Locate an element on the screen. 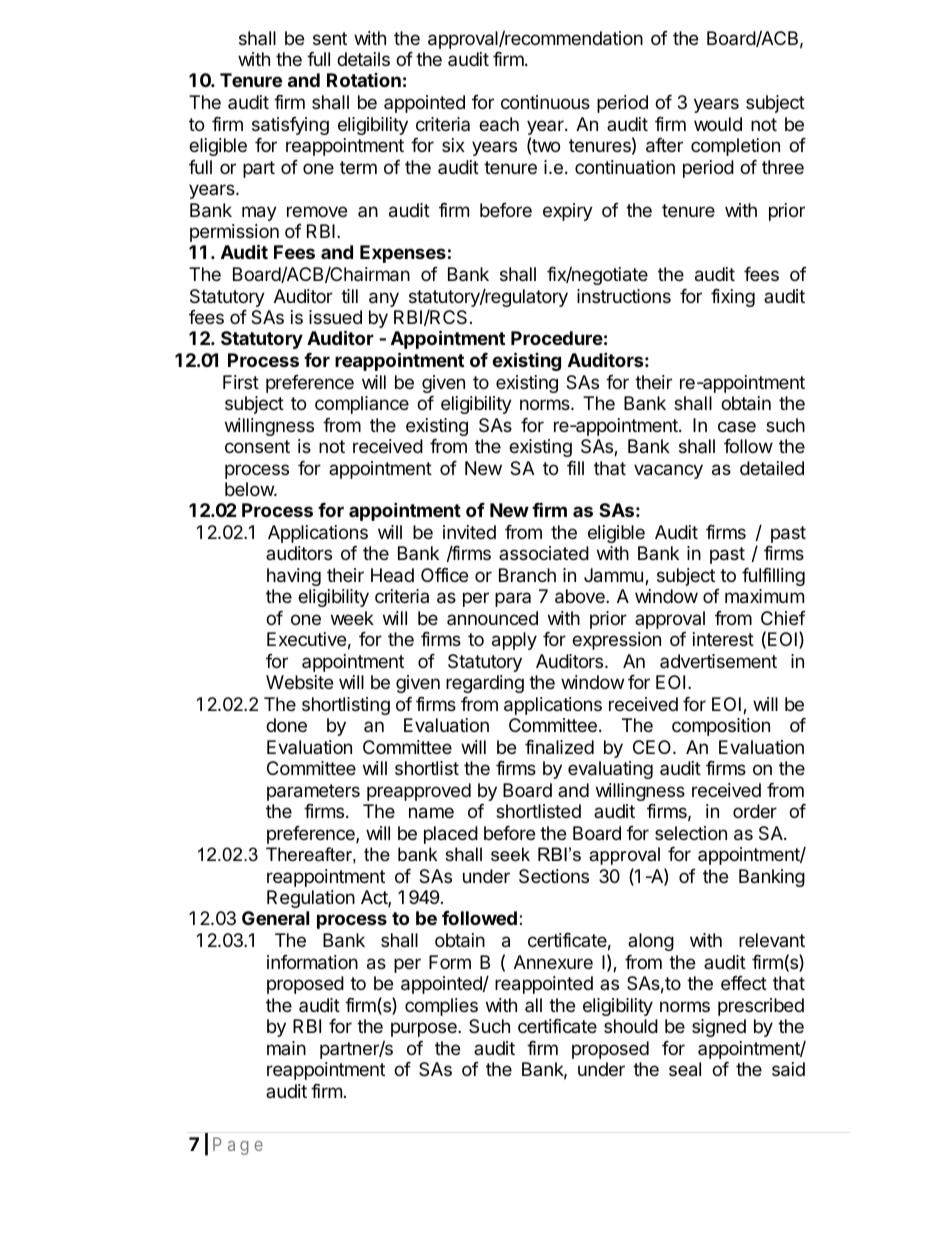 Image resolution: width=952 pixels, height=1233 pixels. signed is located at coordinates (719, 1028).
